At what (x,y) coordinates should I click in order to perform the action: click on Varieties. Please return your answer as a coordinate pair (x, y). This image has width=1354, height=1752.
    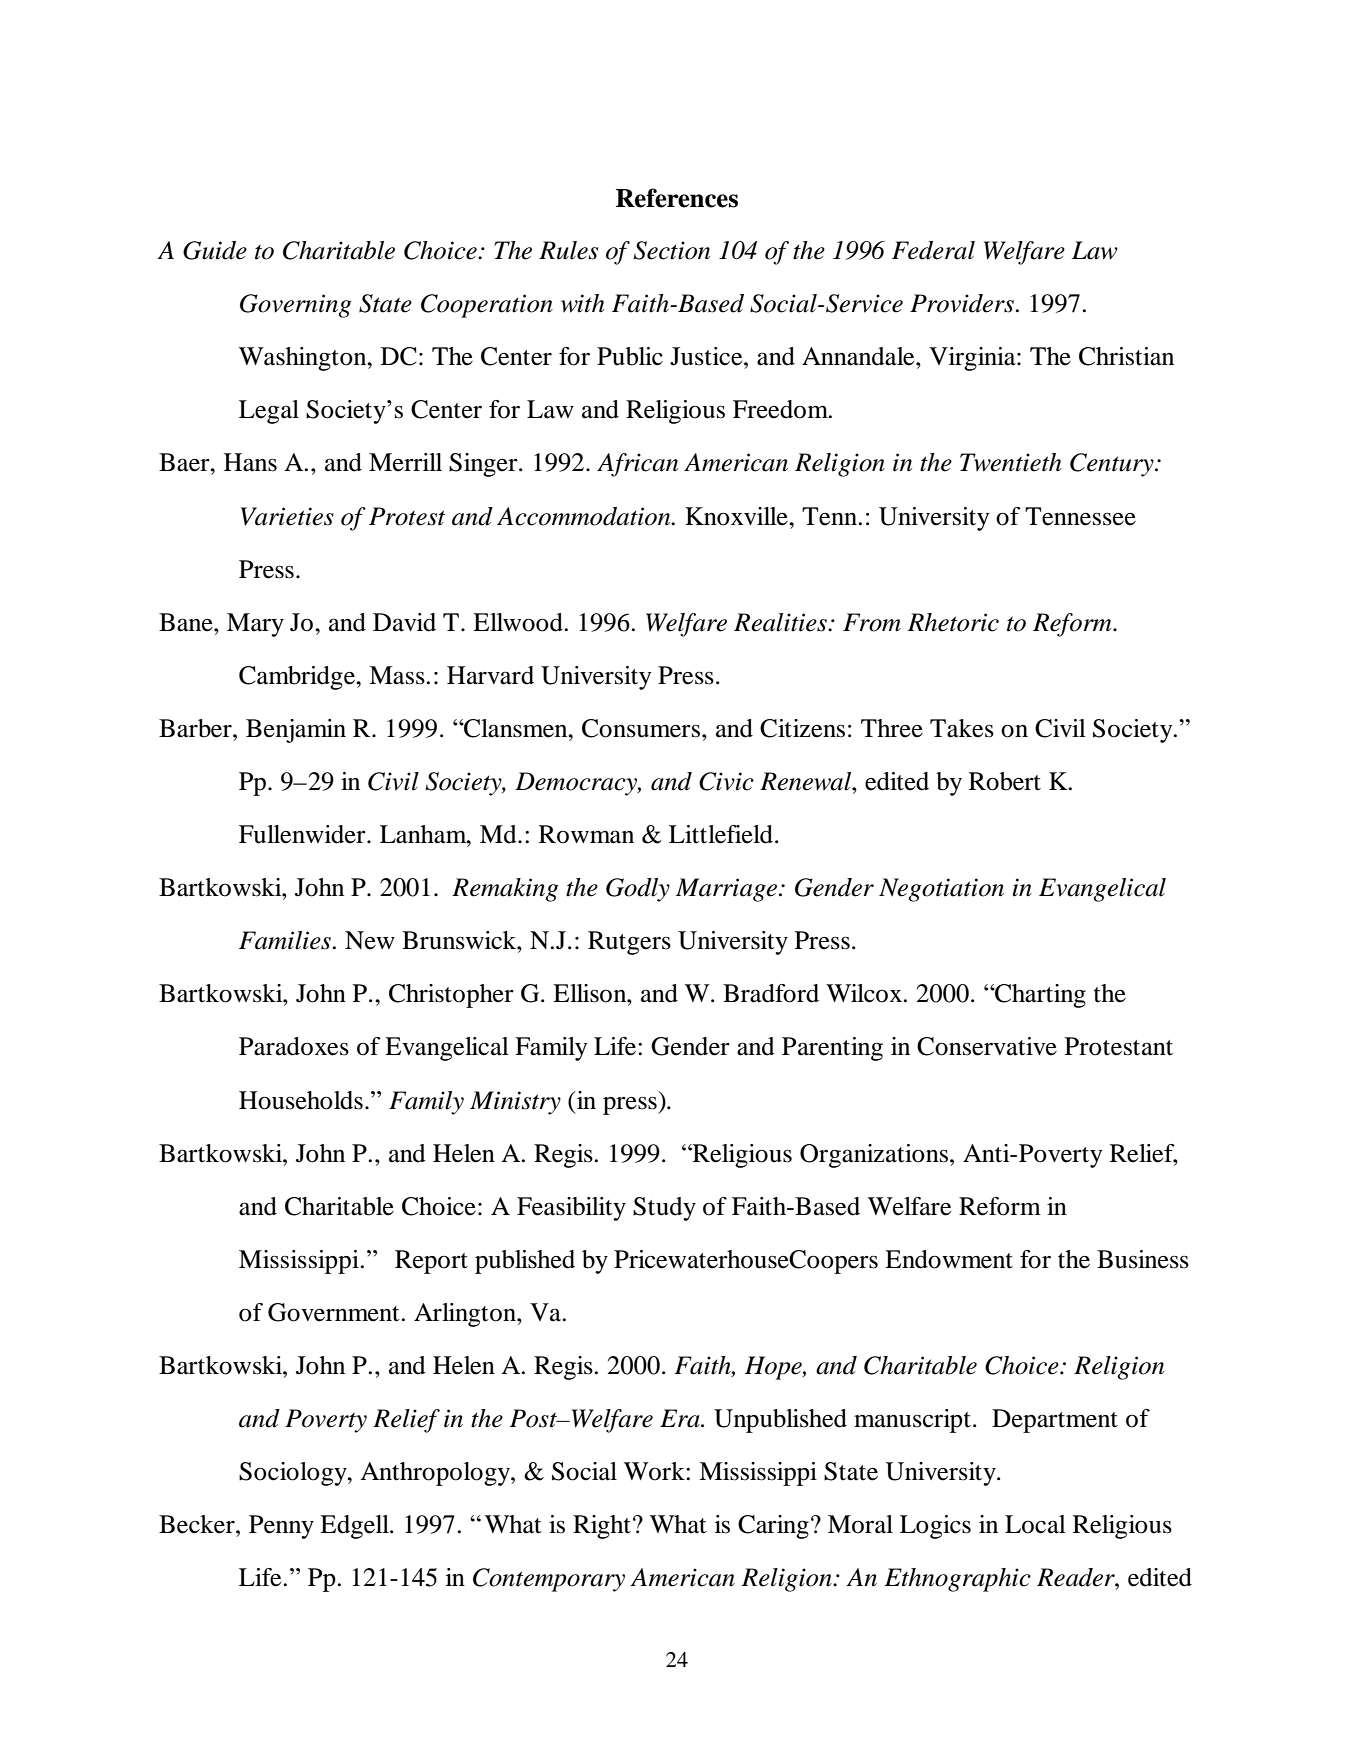
    Looking at the image, I should click on (287, 516).
